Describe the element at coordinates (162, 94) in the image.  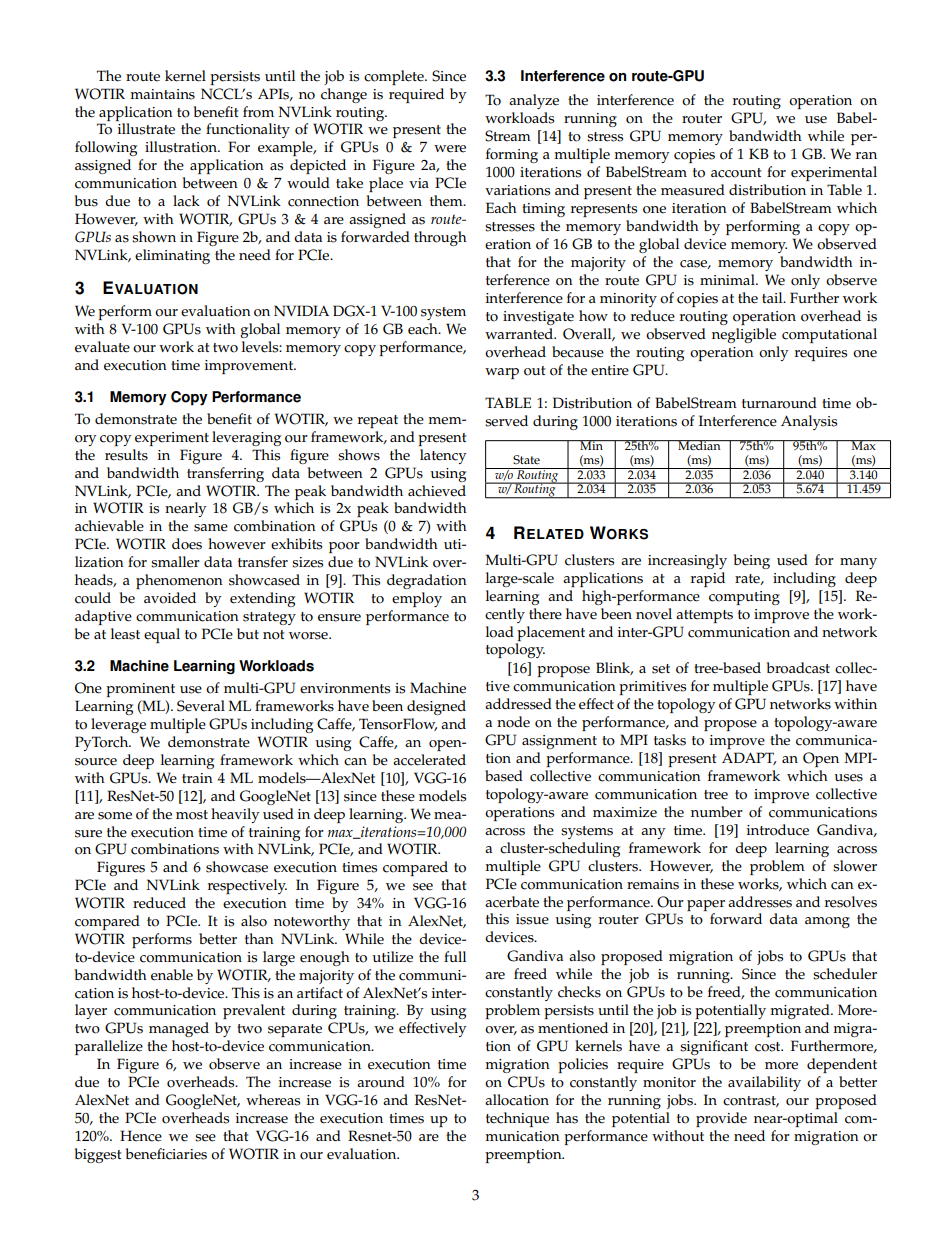
I see `maintains` at that location.
